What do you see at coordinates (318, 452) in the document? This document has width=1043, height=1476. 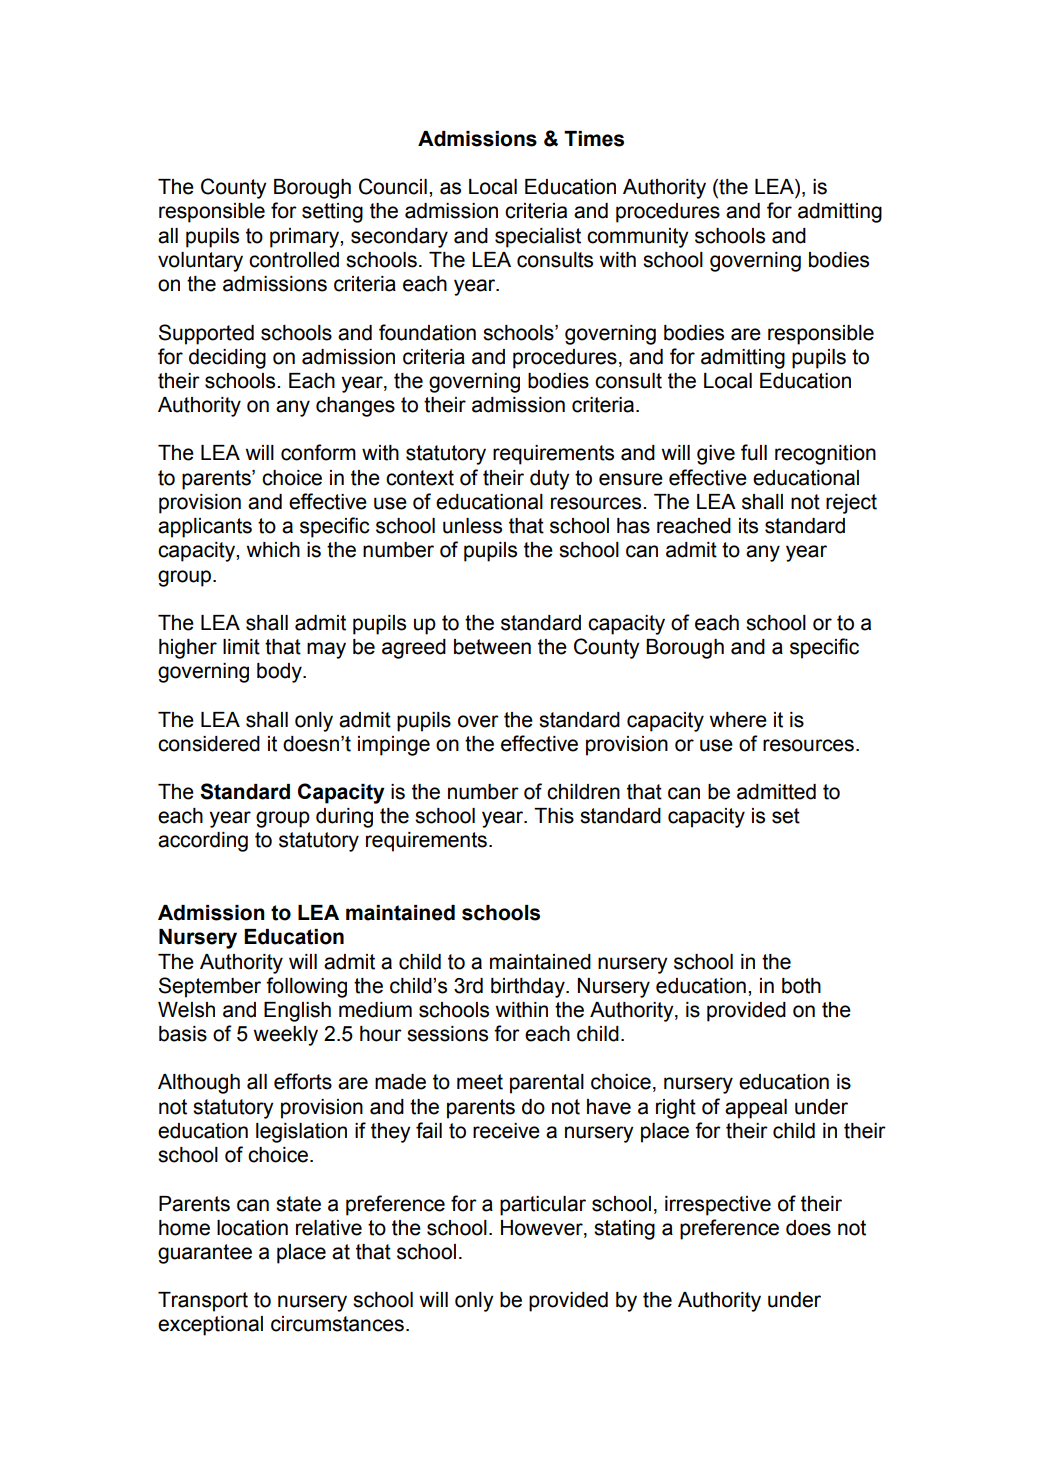 I see `conform` at bounding box center [318, 452].
